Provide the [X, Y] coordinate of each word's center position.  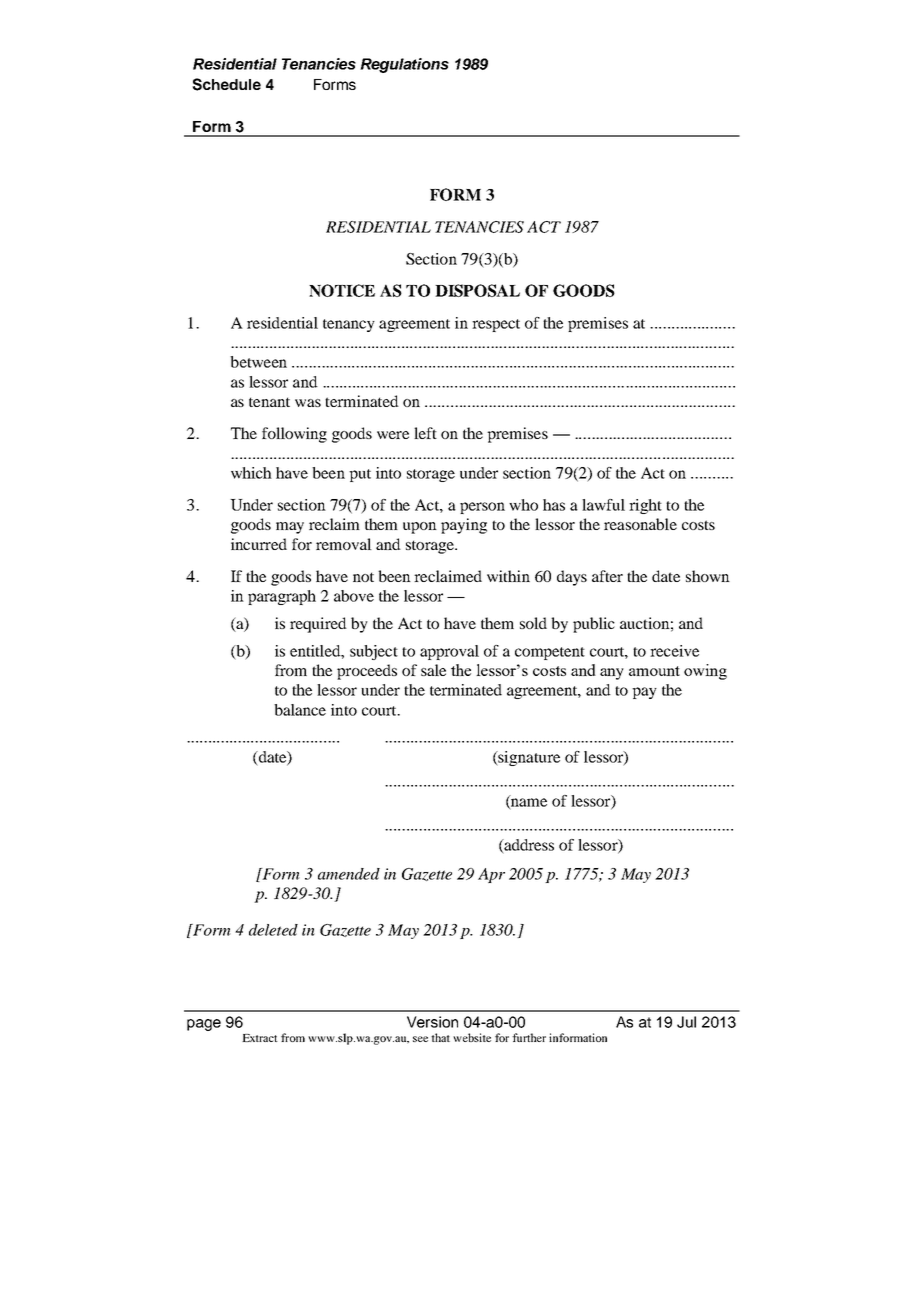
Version [432, 1022]
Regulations [404, 65]
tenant [269, 402]
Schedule [226, 84]
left [425, 433]
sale [433, 670]
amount [654, 671]
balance [300, 710]
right [645, 506]
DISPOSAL [477, 290]
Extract [260, 1038]
